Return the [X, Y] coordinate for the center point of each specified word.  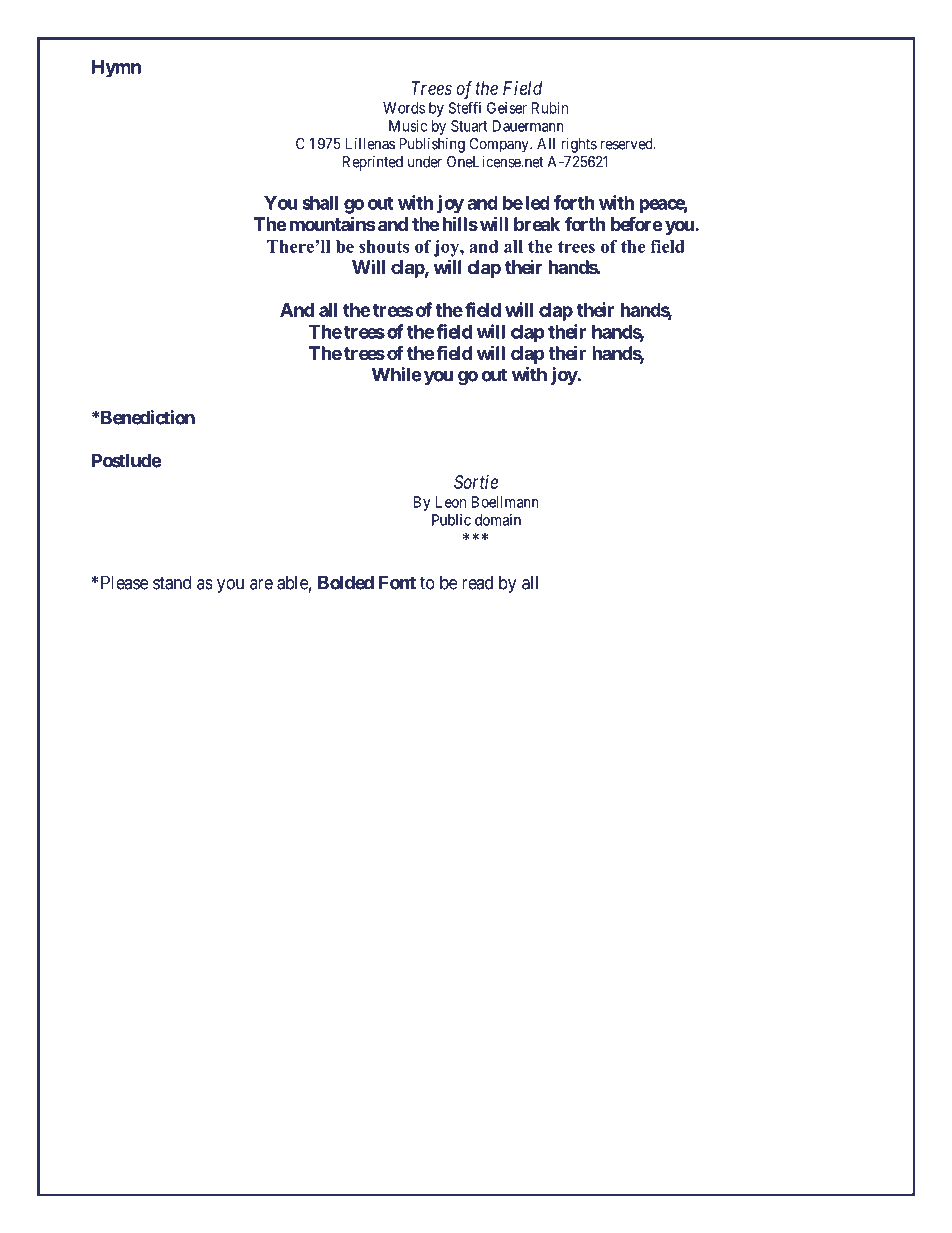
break [537, 224]
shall [320, 203]
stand [172, 582]
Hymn [116, 69]
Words [404, 108]
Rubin [550, 108]
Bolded [346, 582]
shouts [384, 246]
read [477, 582]
